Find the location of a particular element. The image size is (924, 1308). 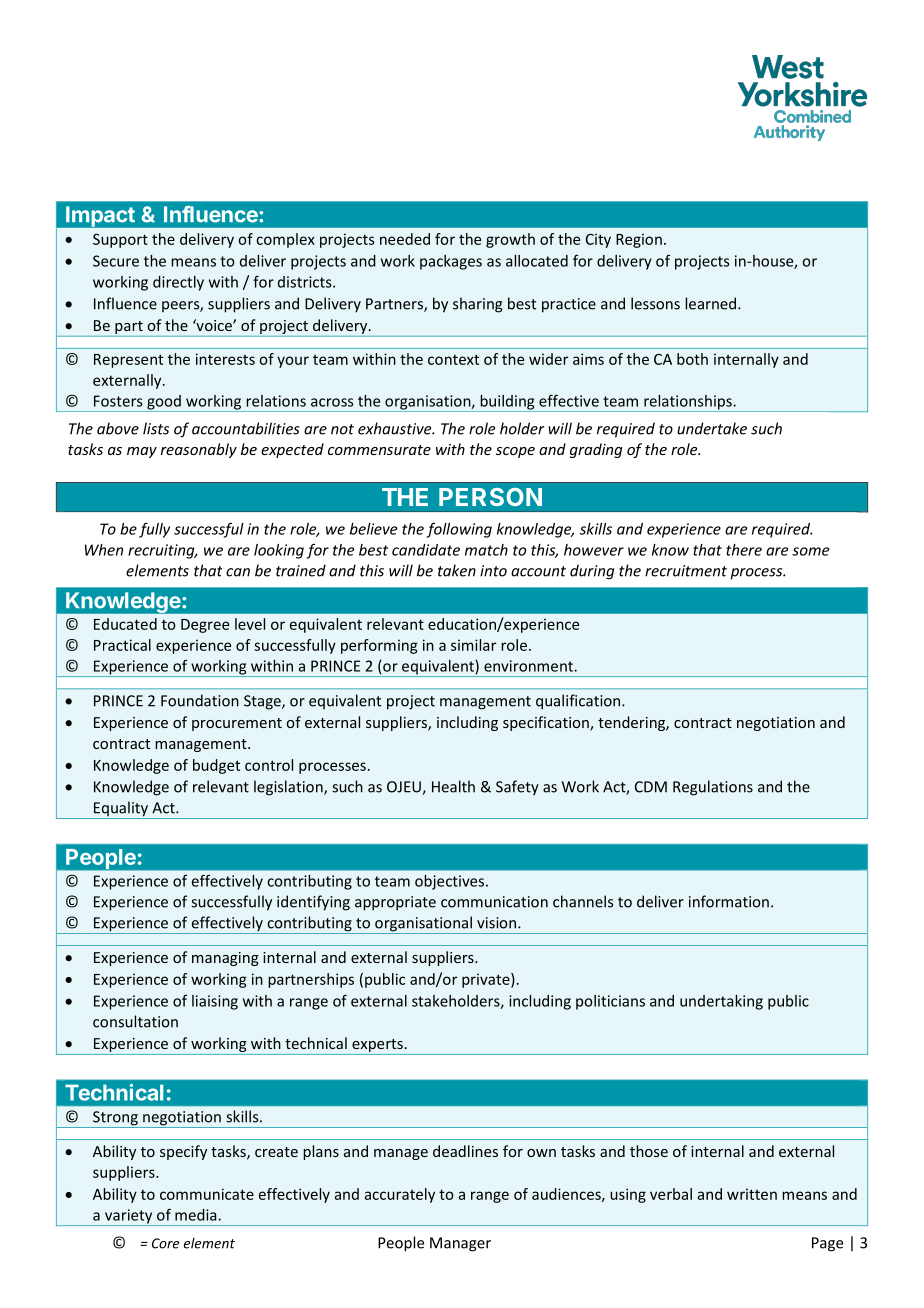

directly is located at coordinates (178, 283).
